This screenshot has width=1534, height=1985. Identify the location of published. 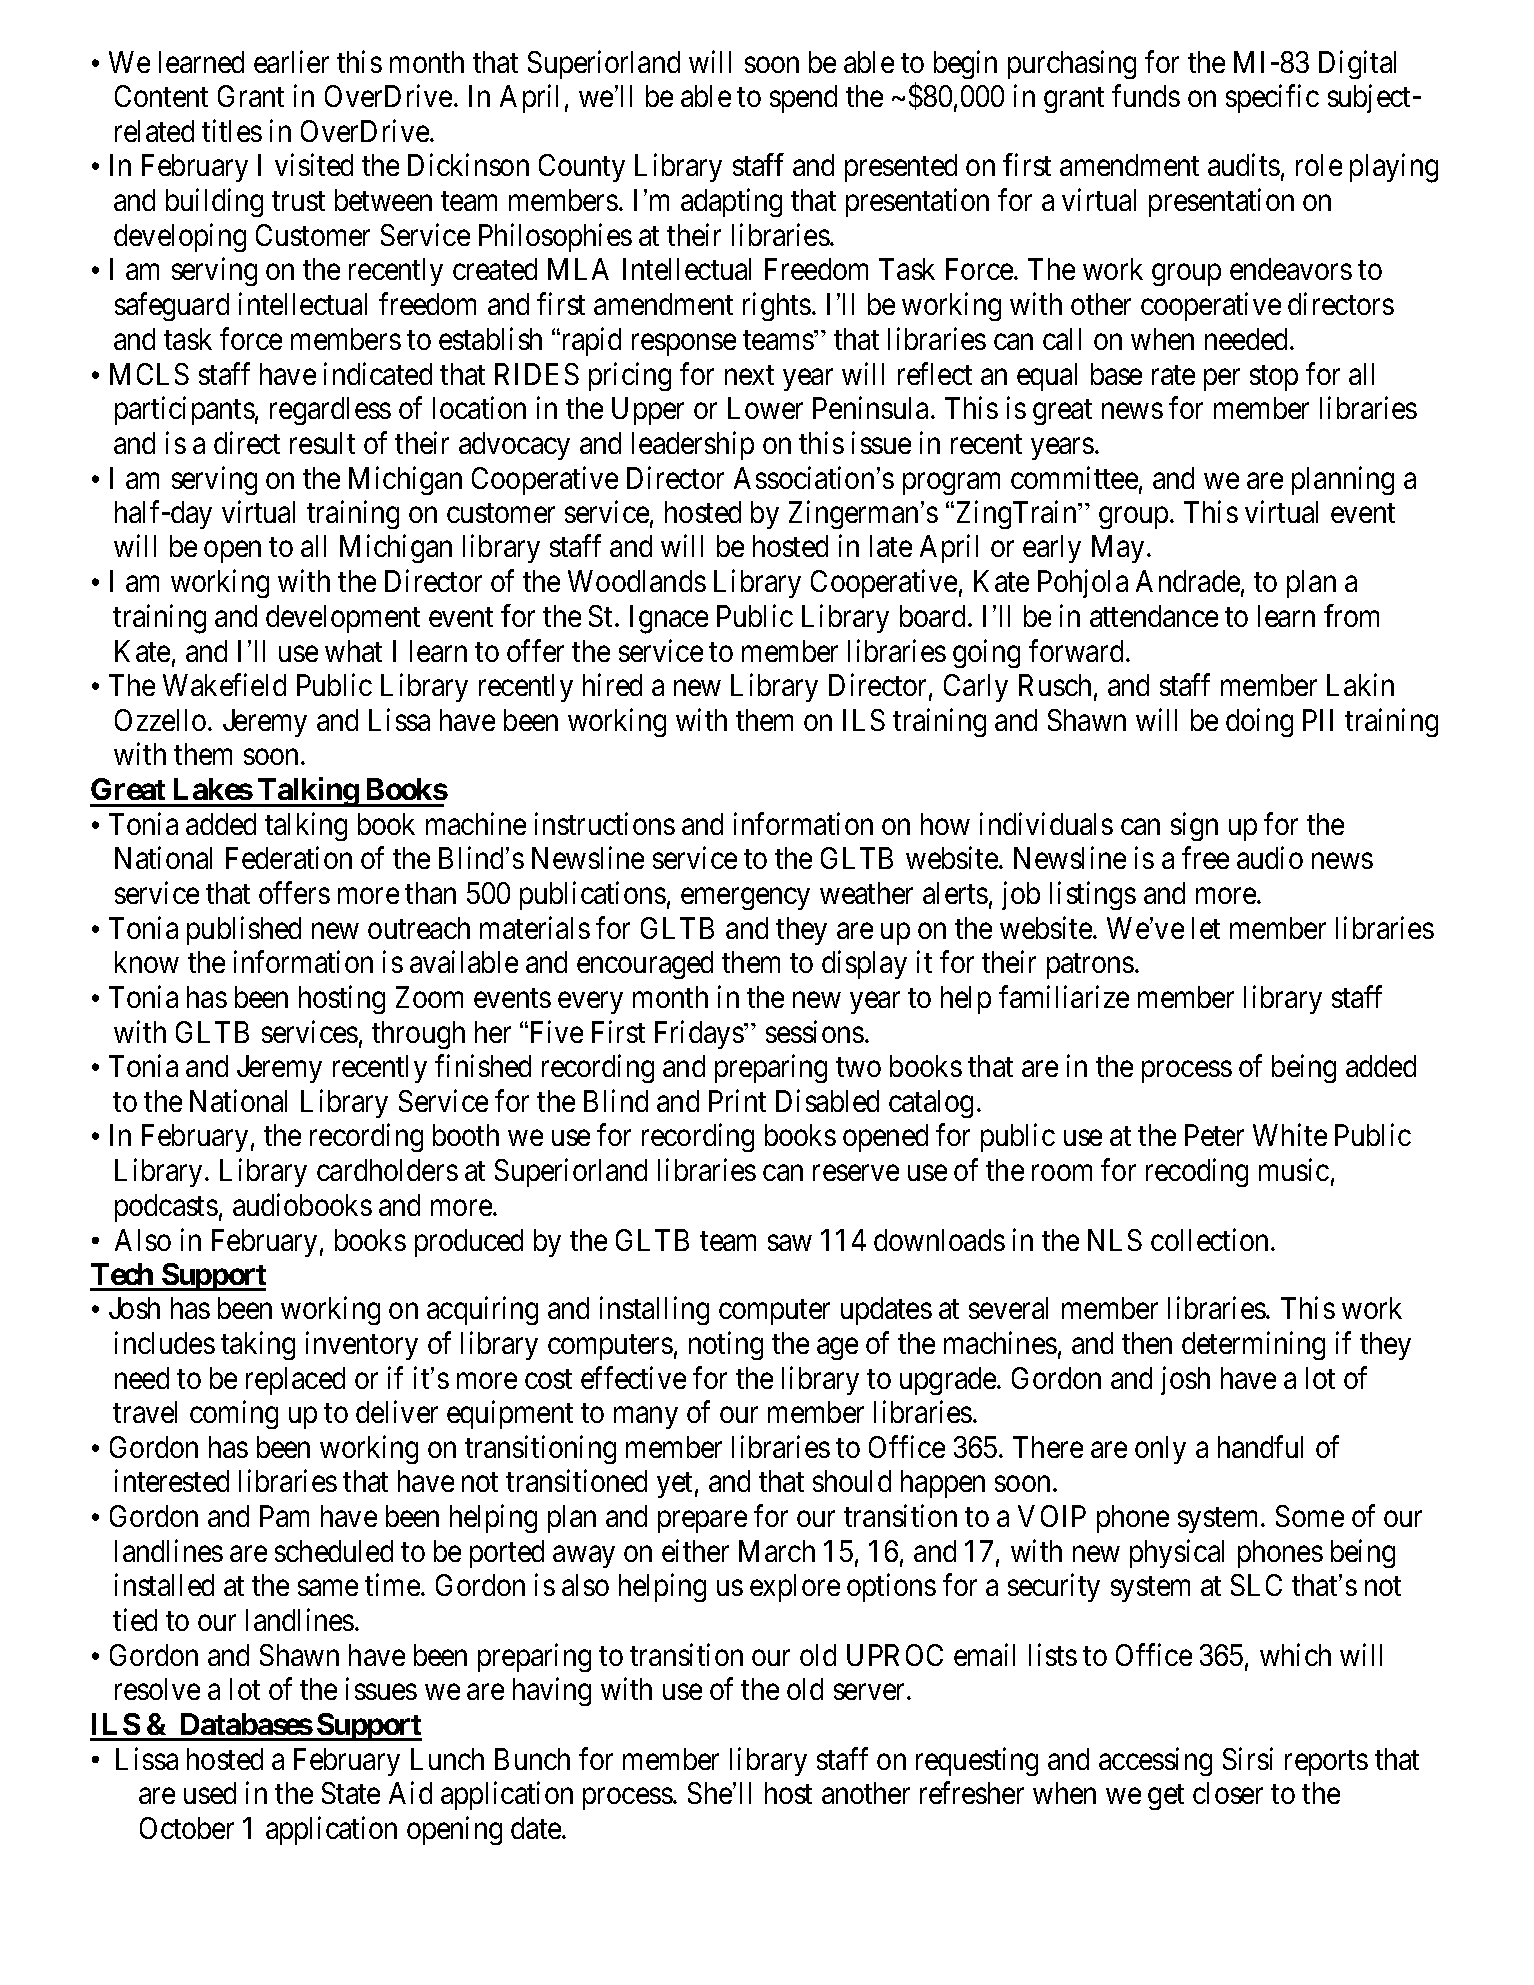
(244, 930).
